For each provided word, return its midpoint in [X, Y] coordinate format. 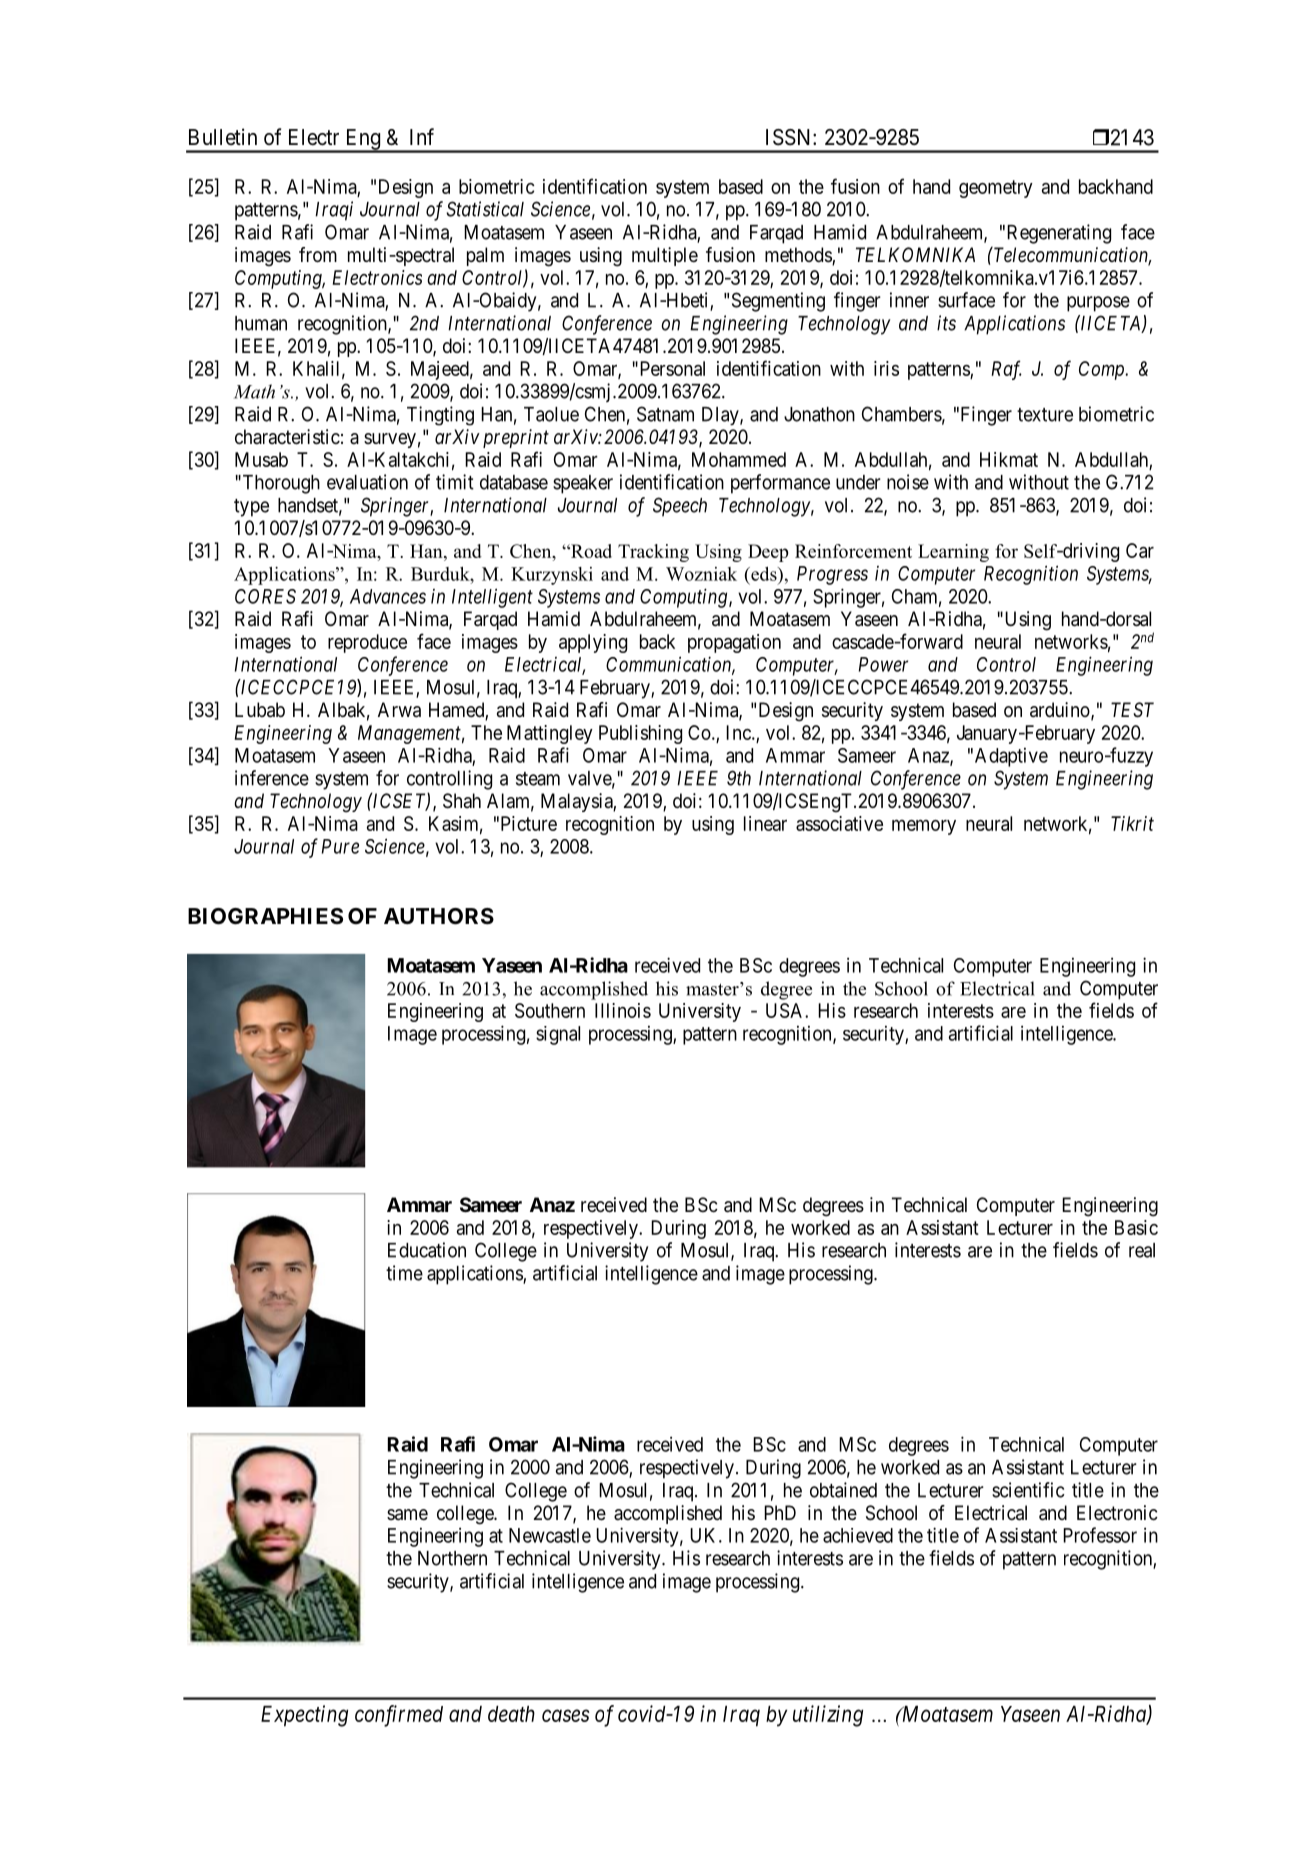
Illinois [623, 1010]
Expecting [304, 1716]
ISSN [790, 137]
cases [566, 1716]
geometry [996, 189]
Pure [340, 846]
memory [924, 827]
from [318, 254]
